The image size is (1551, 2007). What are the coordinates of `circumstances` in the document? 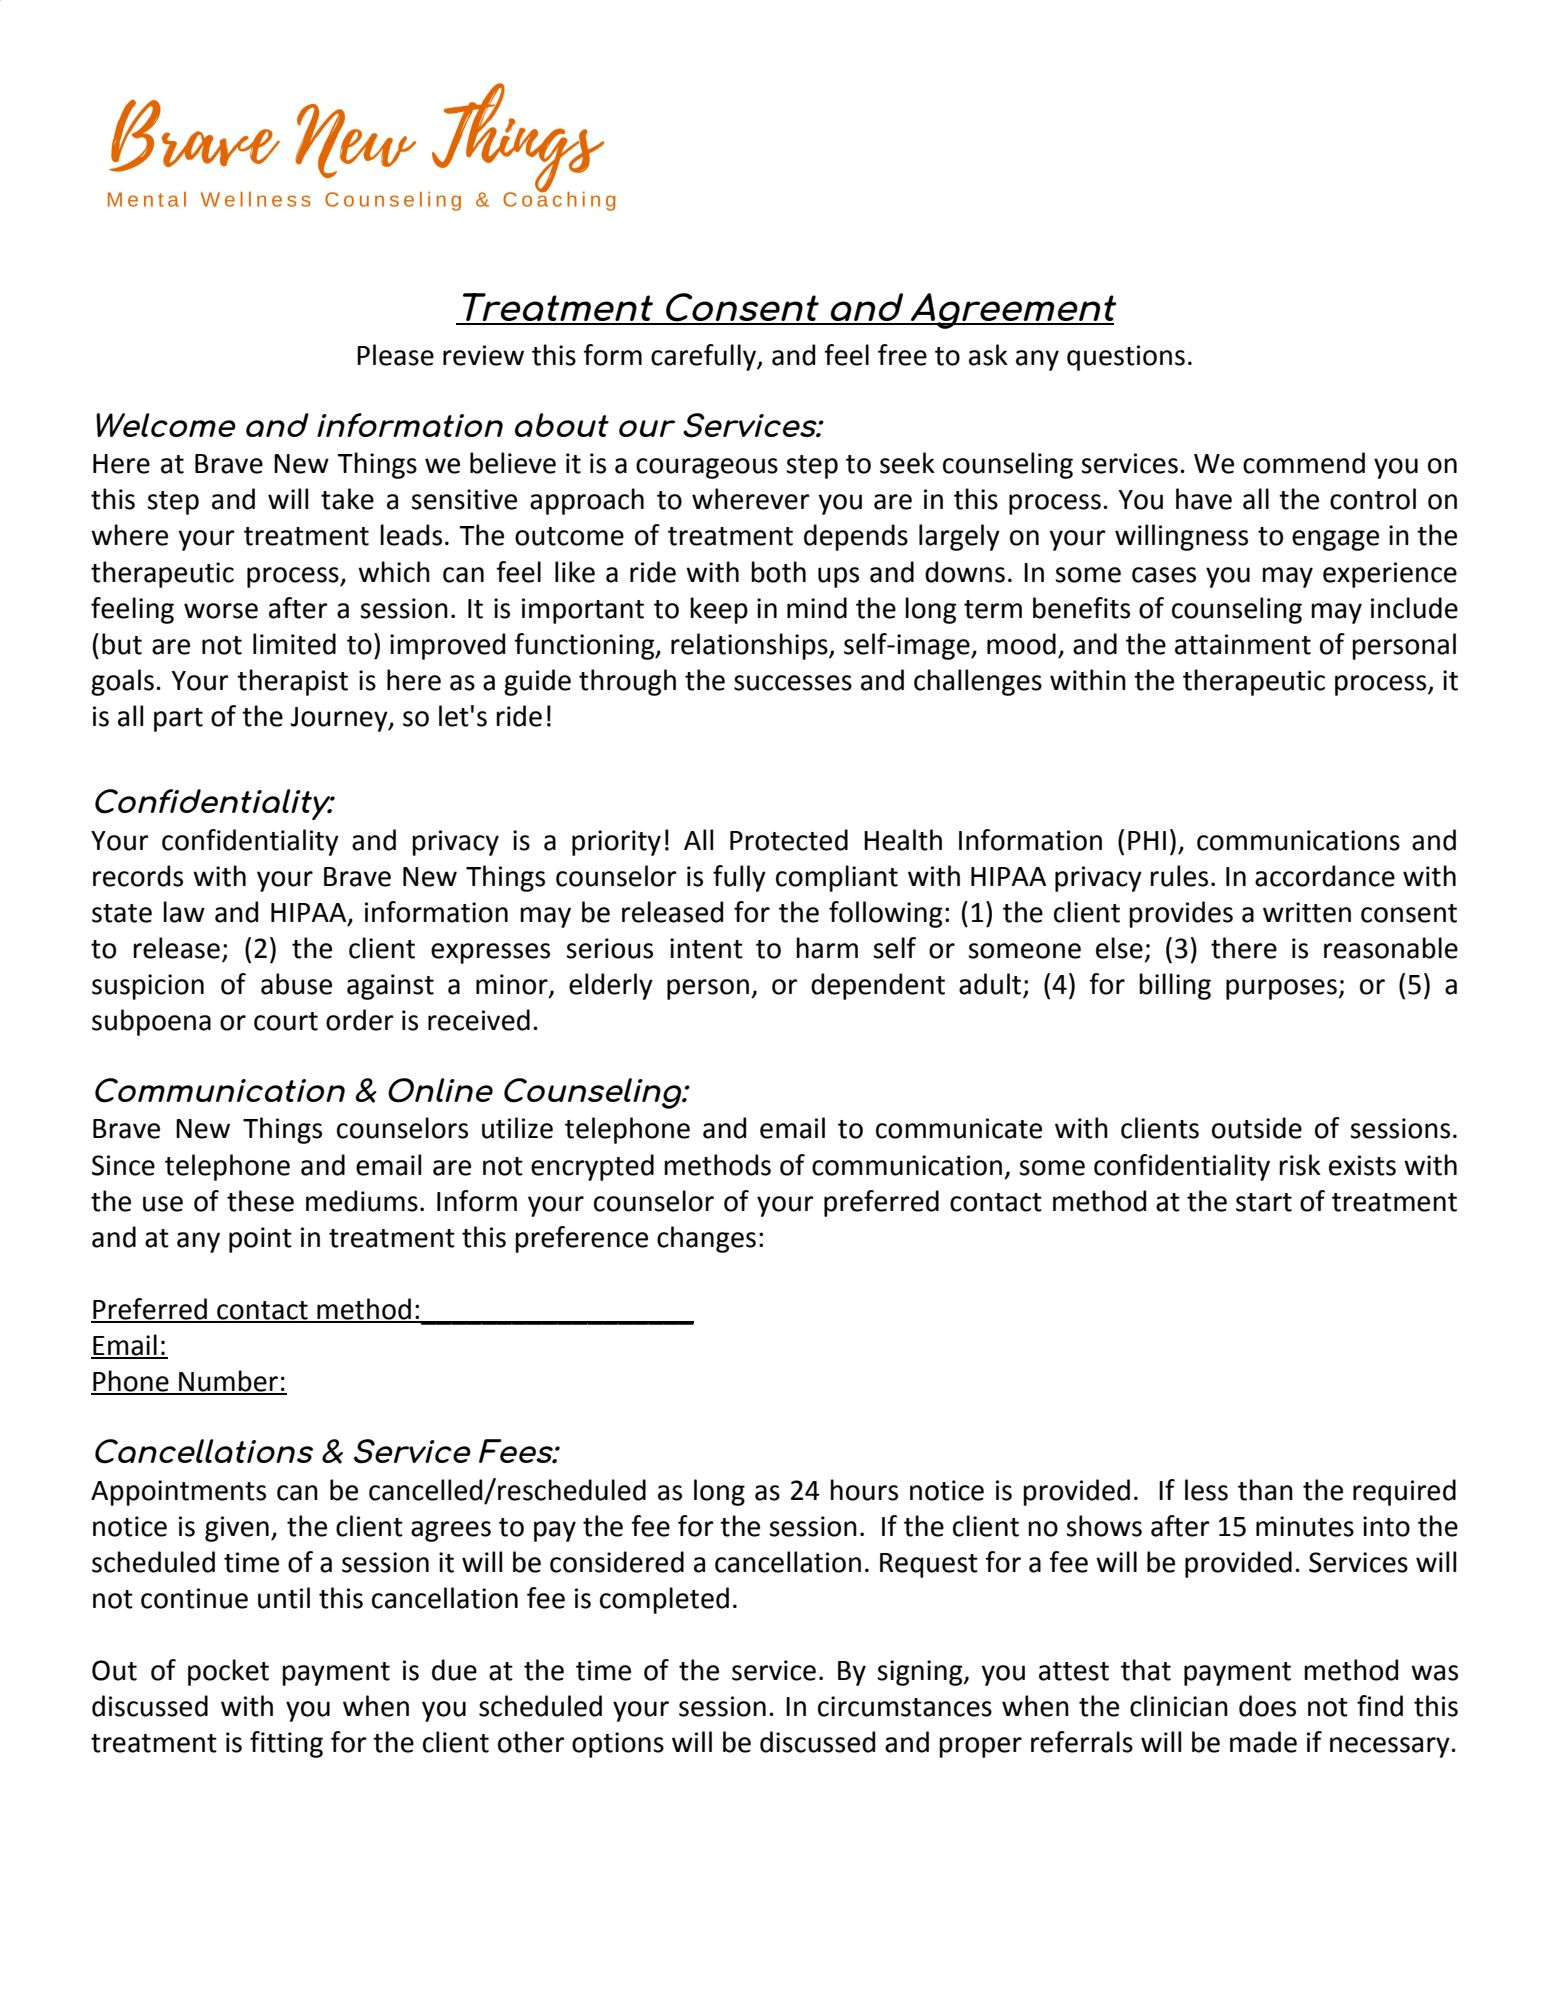 It's located at (905, 1706).
